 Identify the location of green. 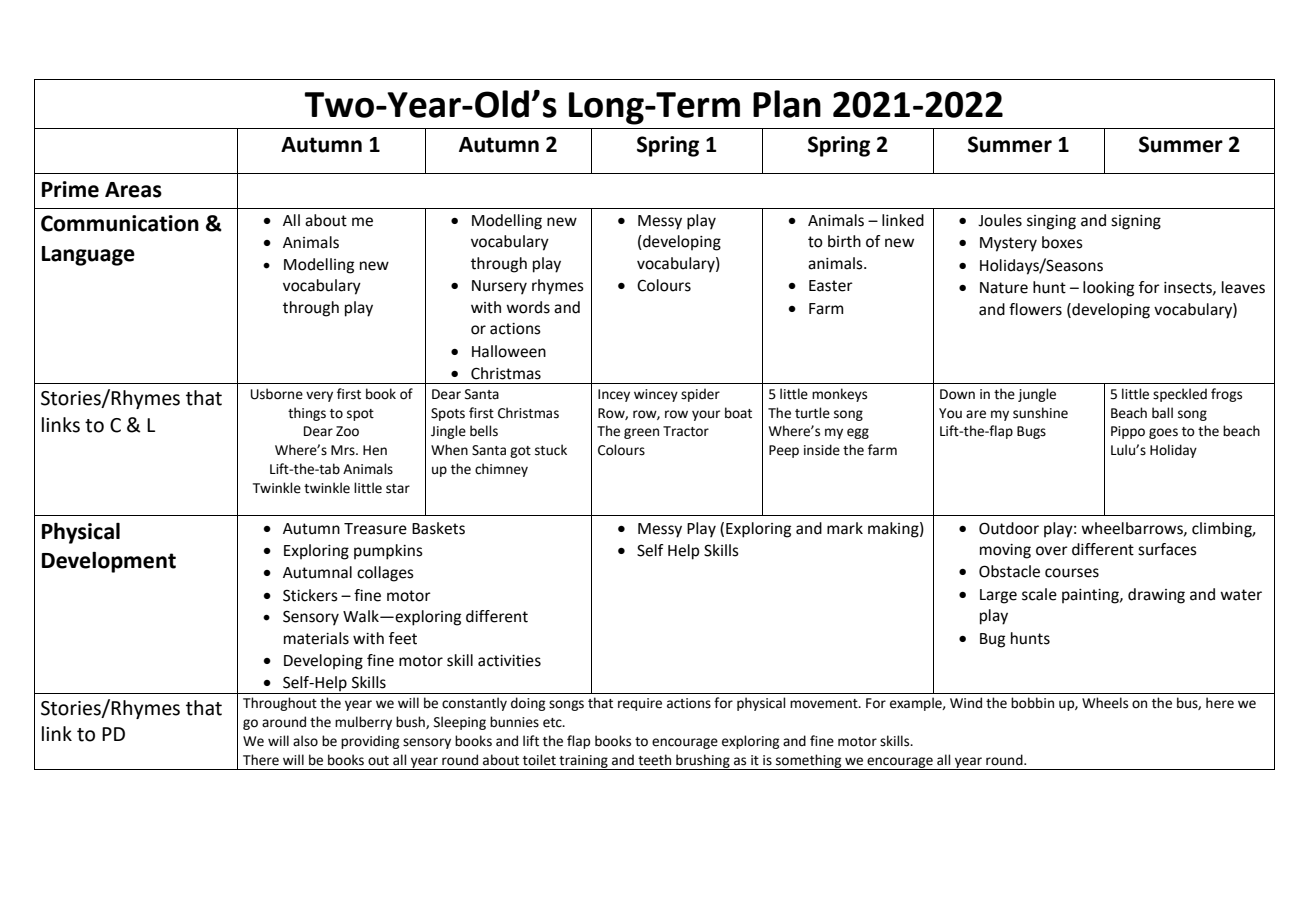
(641, 433).
